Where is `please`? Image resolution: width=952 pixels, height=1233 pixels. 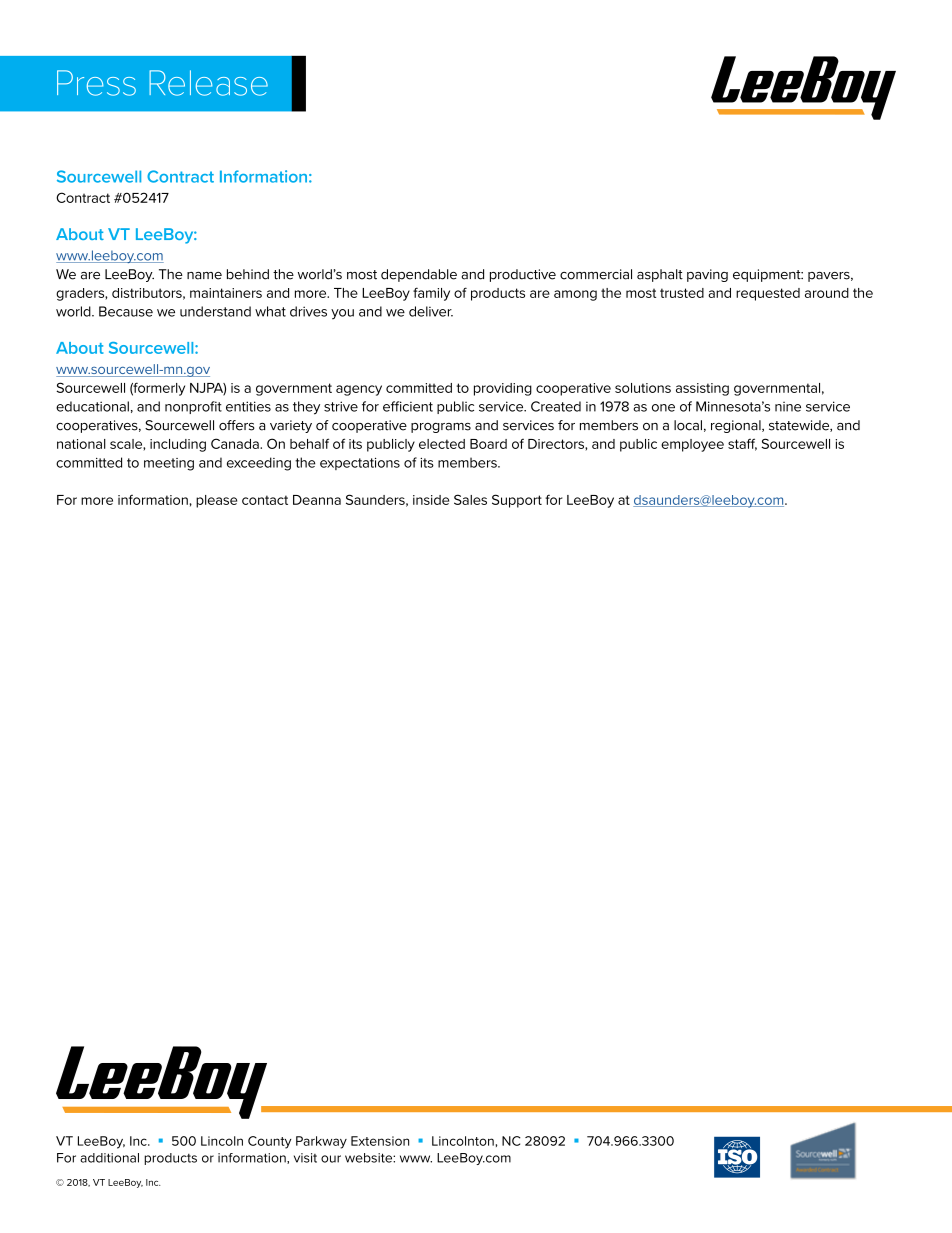
please is located at coordinates (216, 501).
